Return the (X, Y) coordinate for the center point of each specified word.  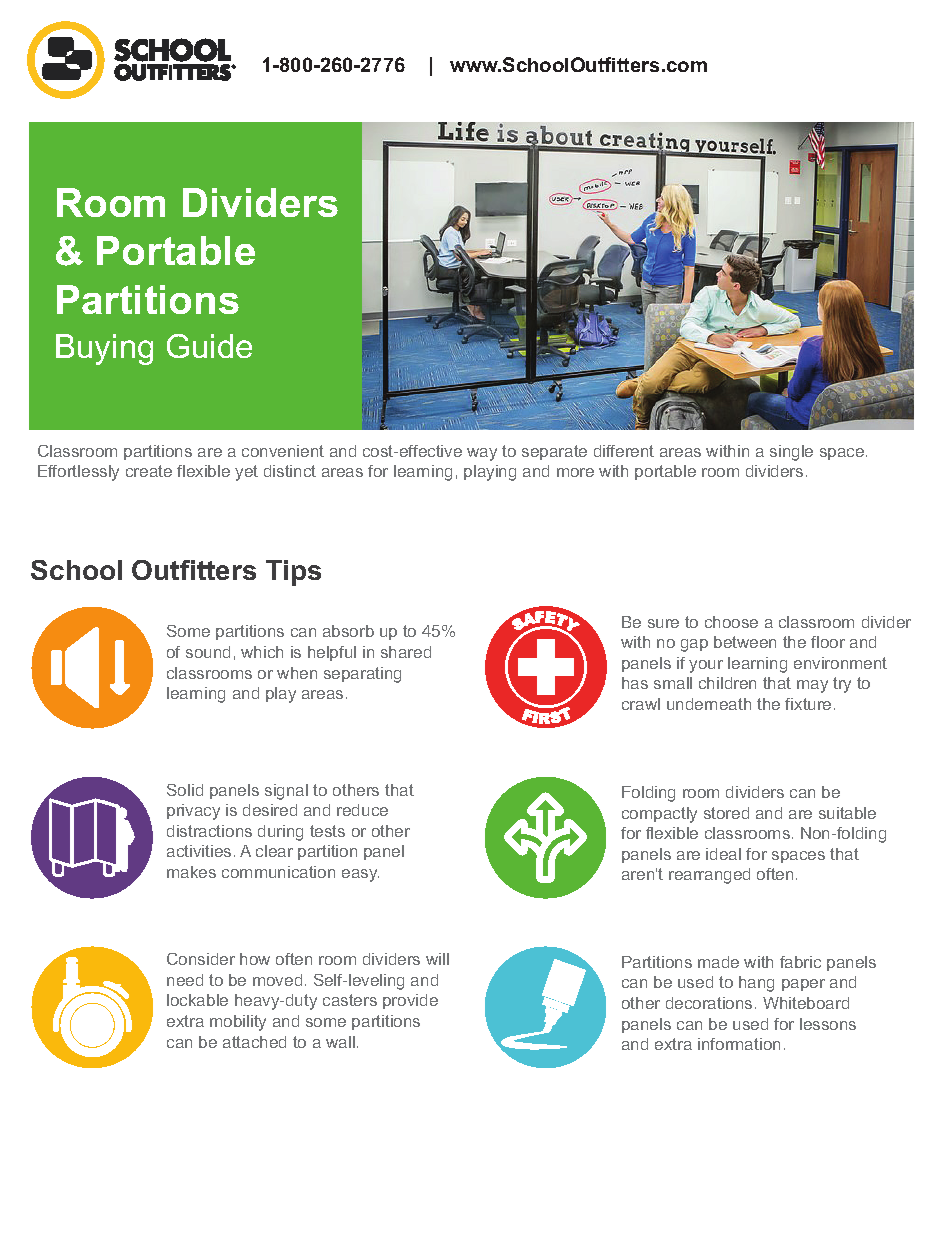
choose (731, 622)
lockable (197, 1000)
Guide (209, 346)
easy (360, 875)
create (149, 471)
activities (199, 851)
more (575, 472)
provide (410, 1001)
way (482, 454)
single (791, 453)
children (727, 683)
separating (362, 675)
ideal (723, 854)
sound (208, 652)
